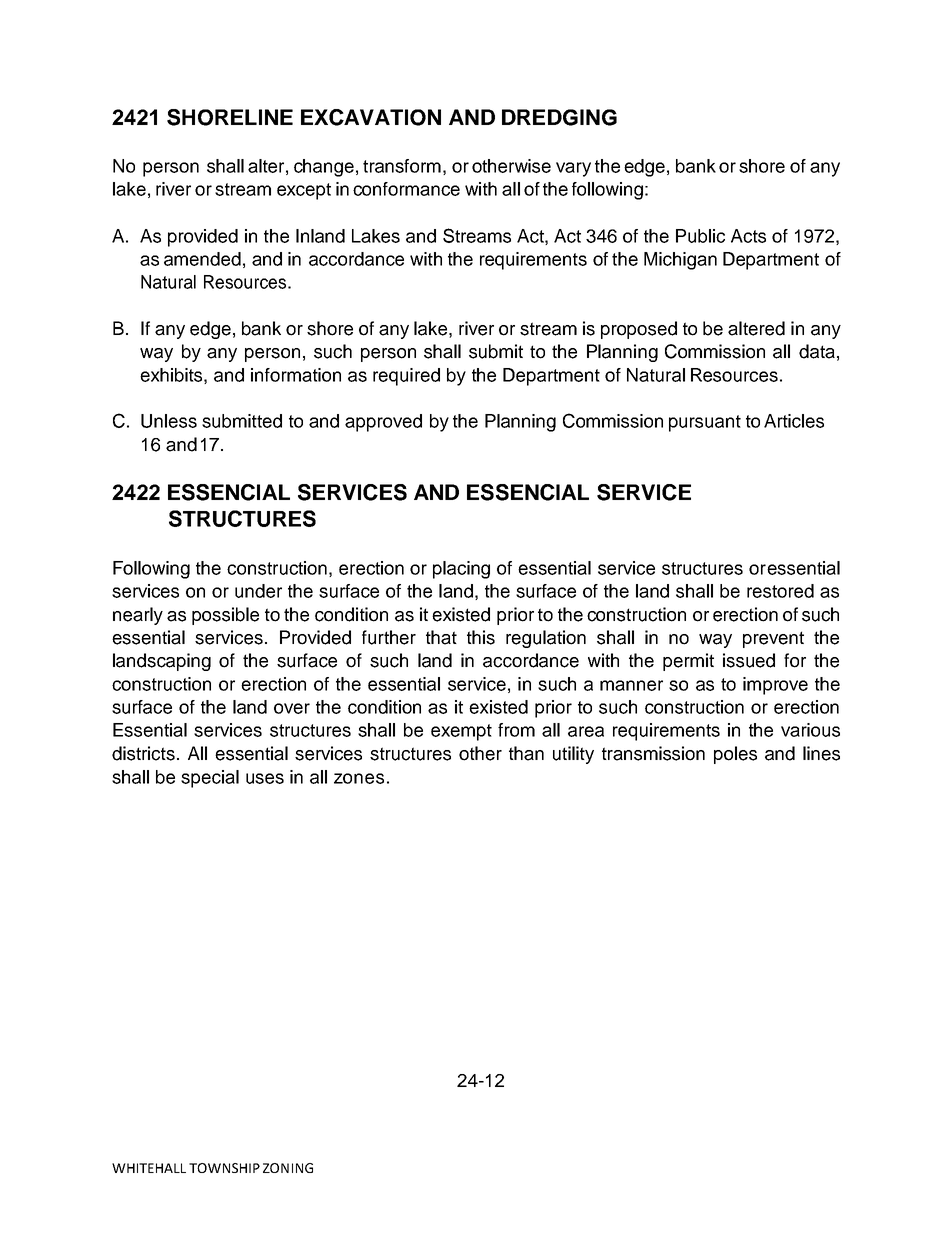 The height and width of the image is (1233, 952). What do you see at coordinates (169, 421) in the image?
I see `Unless` at bounding box center [169, 421].
